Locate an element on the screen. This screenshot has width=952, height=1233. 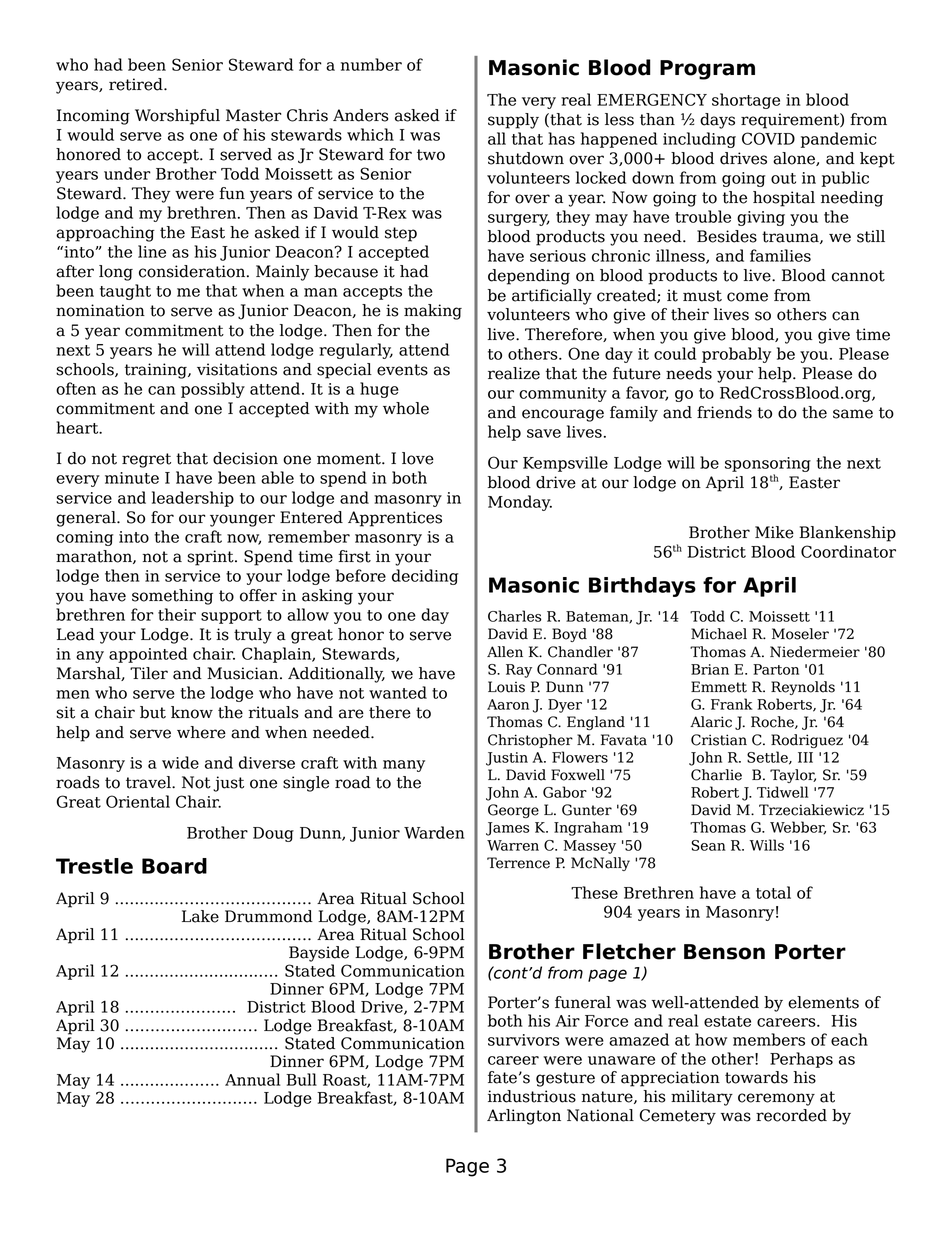
Charles is located at coordinates (515, 616).
